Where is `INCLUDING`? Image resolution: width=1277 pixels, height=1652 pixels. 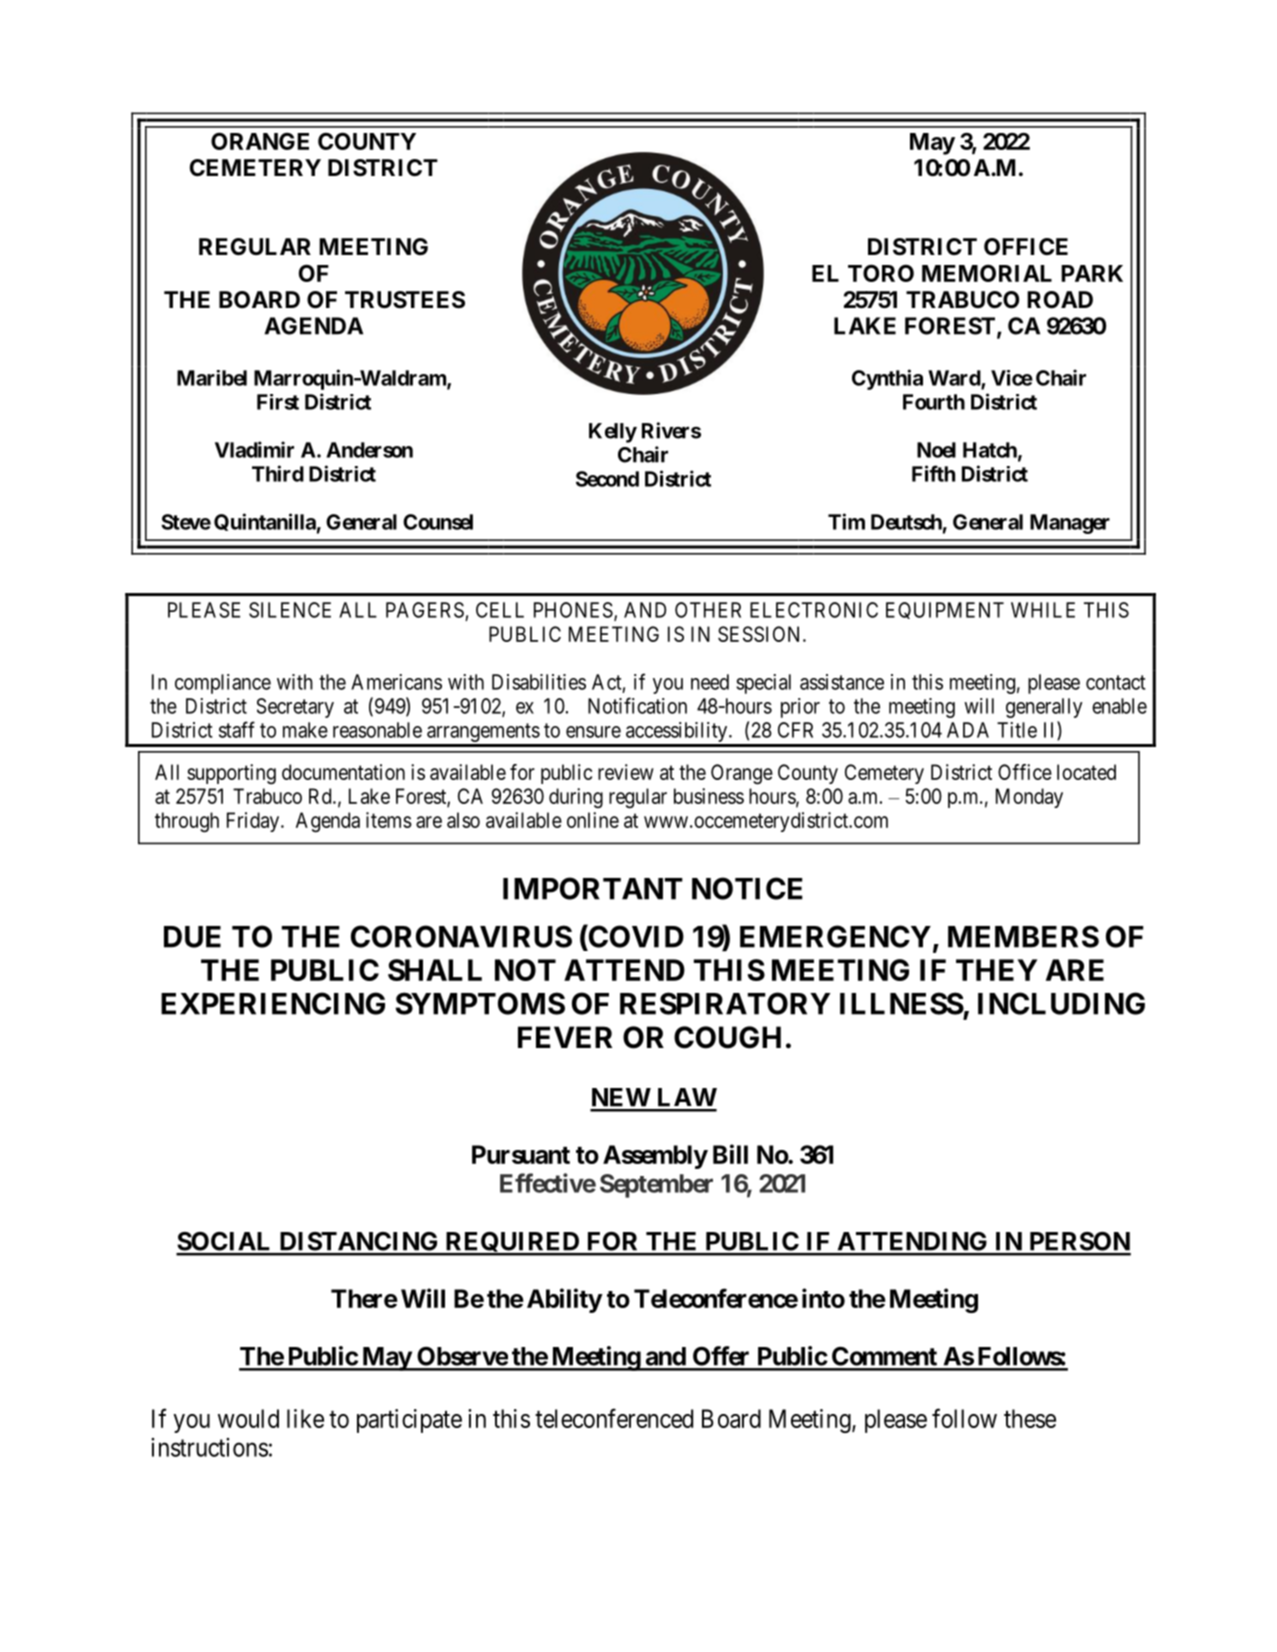
INCLUDING is located at coordinates (1061, 1003).
